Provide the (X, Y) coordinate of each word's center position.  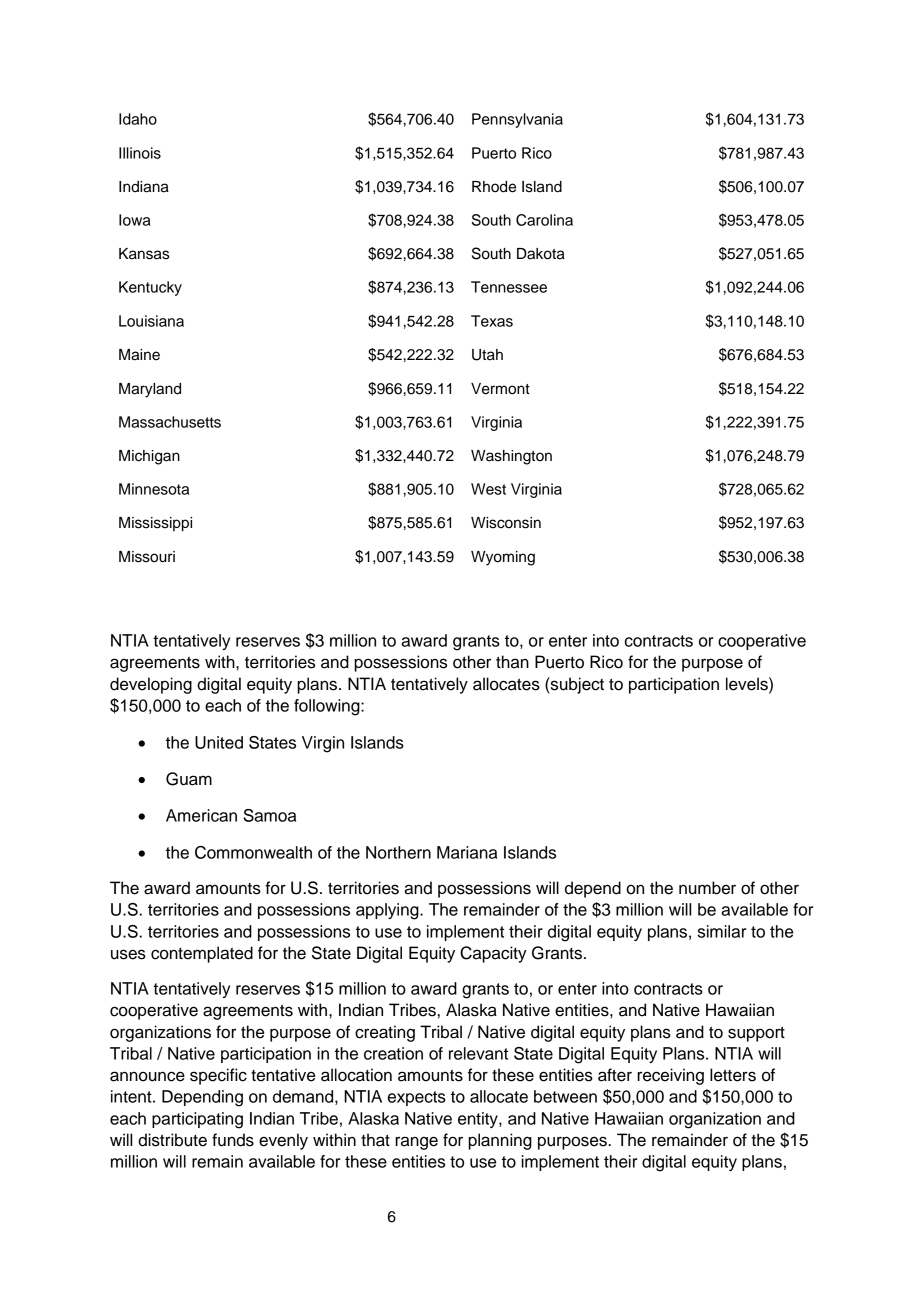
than (512, 662)
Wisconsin (506, 523)
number (707, 888)
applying (388, 911)
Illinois (140, 153)
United (219, 742)
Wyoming (503, 558)
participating (197, 1120)
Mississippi (155, 524)
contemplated (202, 954)
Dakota (541, 254)
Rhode (494, 187)
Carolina (544, 220)
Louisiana (151, 321)
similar (722, 931)
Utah (487, 355)
